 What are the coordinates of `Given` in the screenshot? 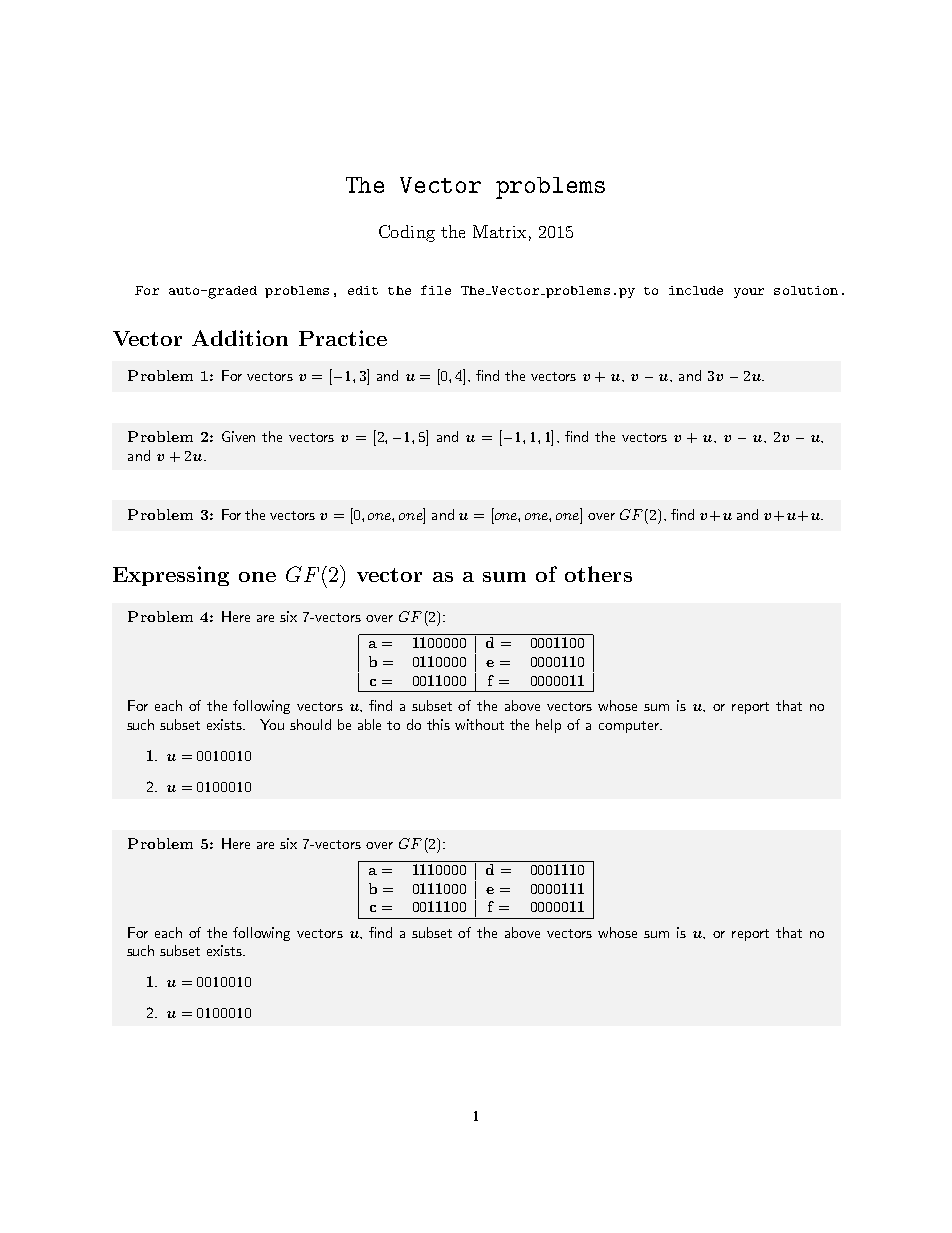 It's located at (238, 436).
